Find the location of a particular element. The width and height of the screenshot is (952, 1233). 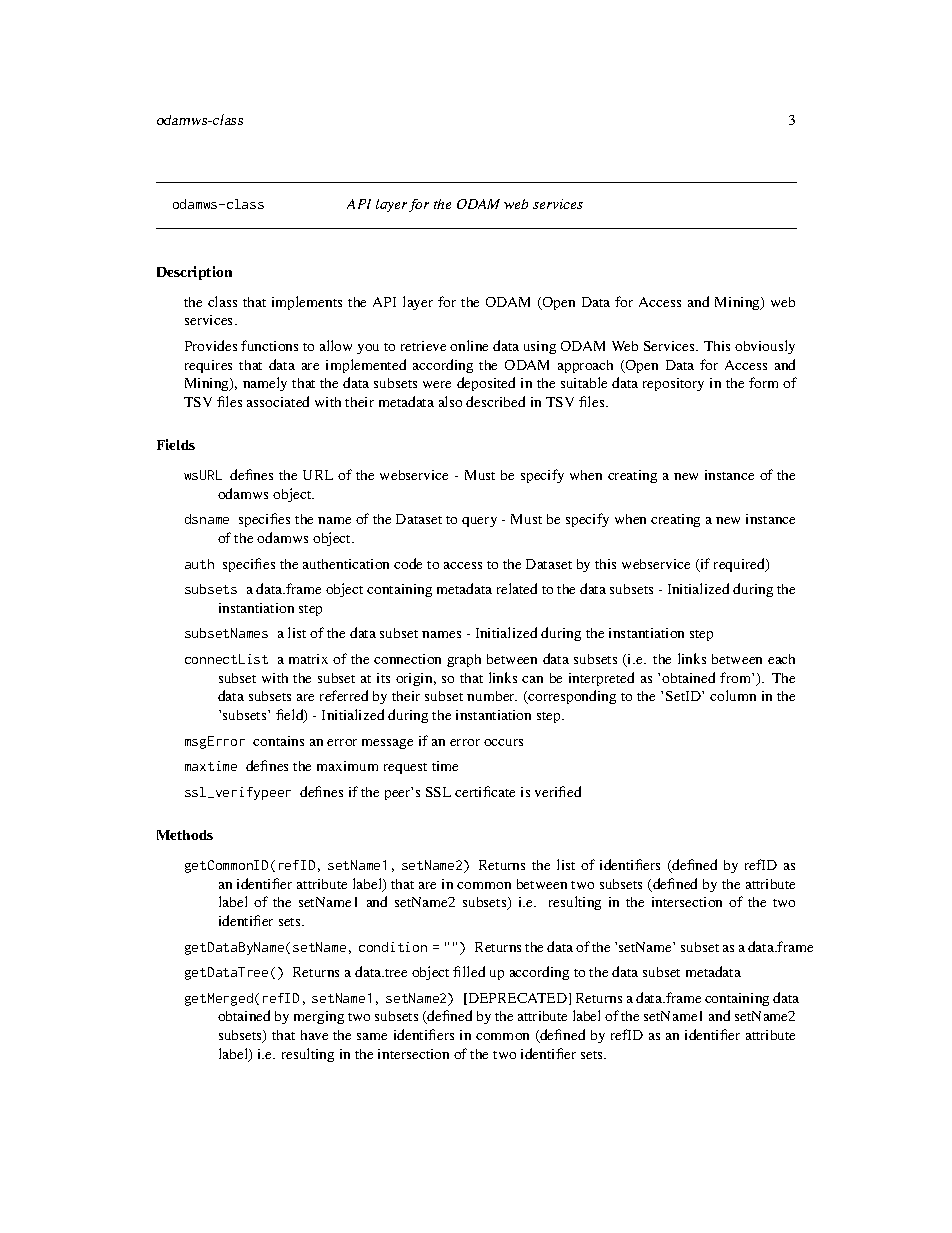

associated is located at coordinates (278, 401).
